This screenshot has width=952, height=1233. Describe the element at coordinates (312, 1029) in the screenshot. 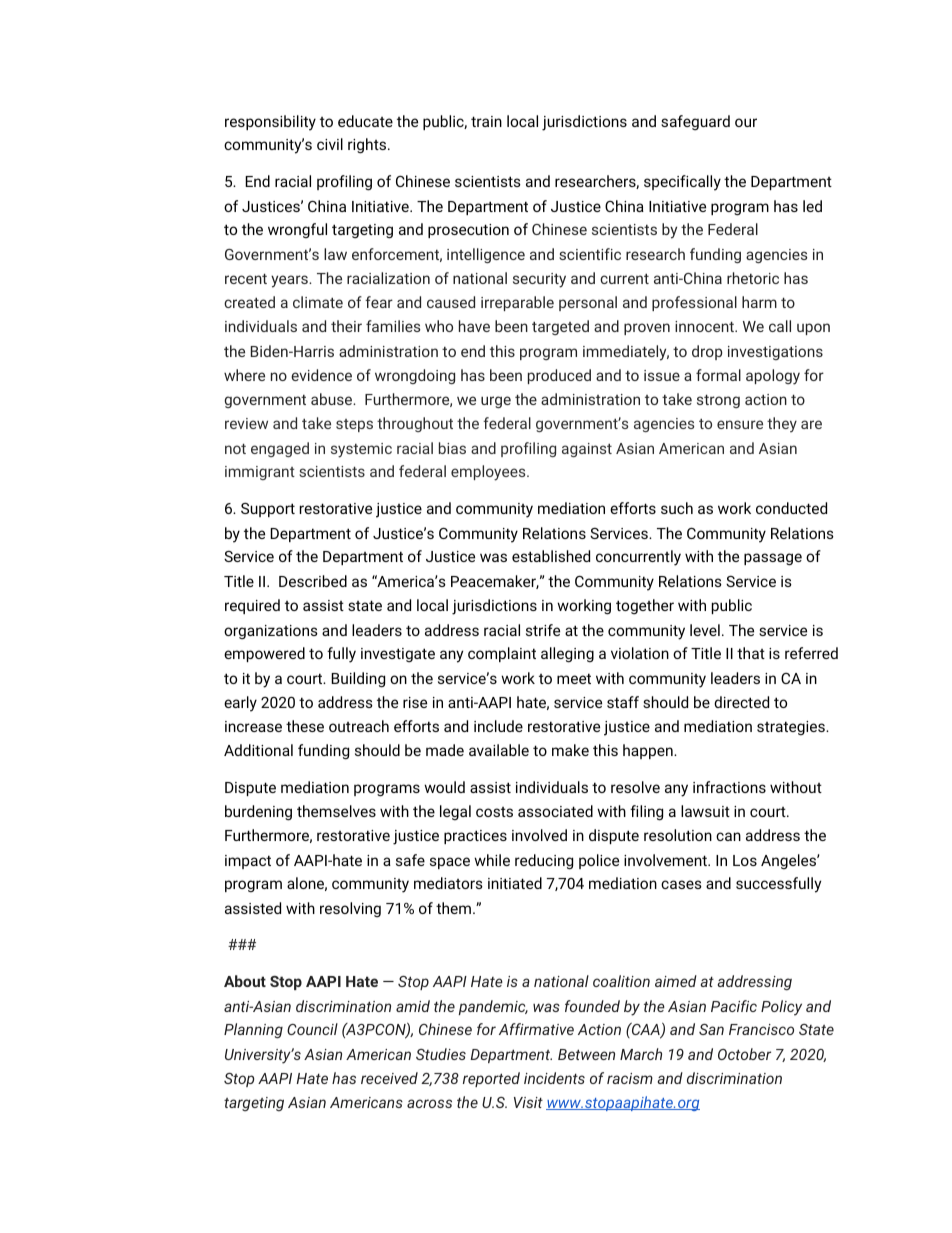

I see `Council` at that location.
